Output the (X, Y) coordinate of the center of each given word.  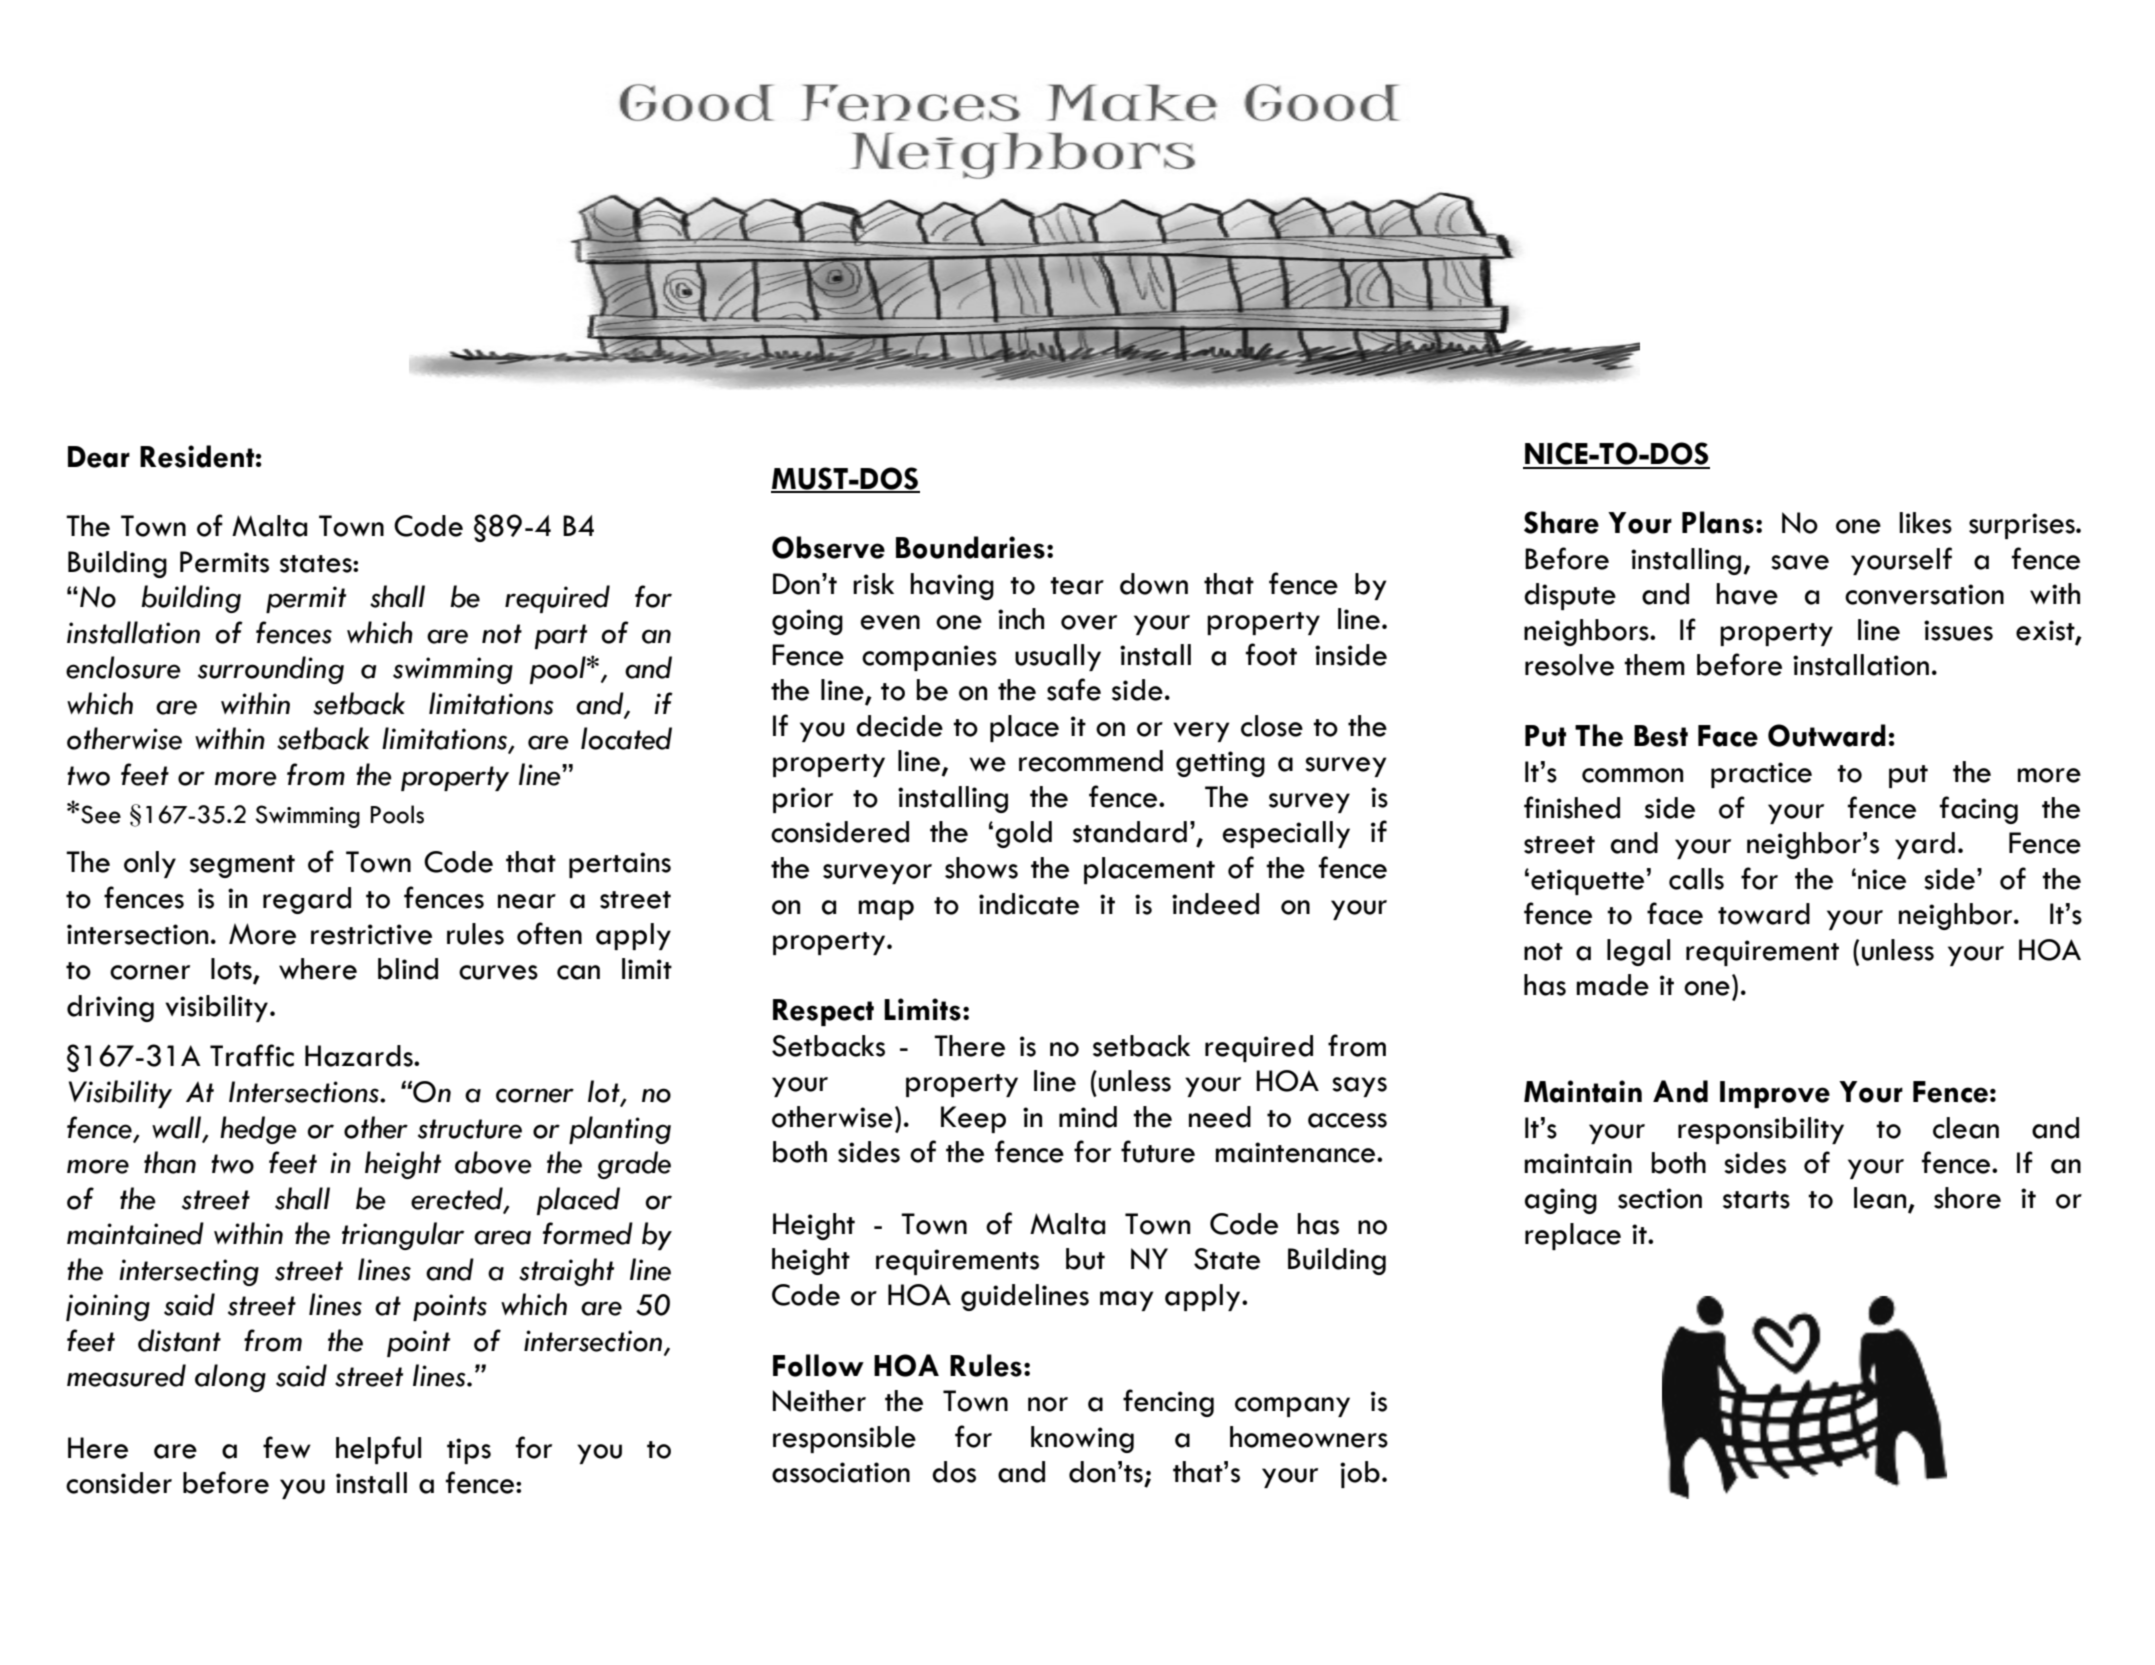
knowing (1082, 1439)
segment (242, 866)
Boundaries (970, 547)
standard (1130, 832)
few (287, 1447)
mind (1088, 1117)
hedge (258, 1130)
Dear (99, 457)
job (1360, 1474)
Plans (1718, 522)
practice (1761, 775)
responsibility (1761, 1130)
